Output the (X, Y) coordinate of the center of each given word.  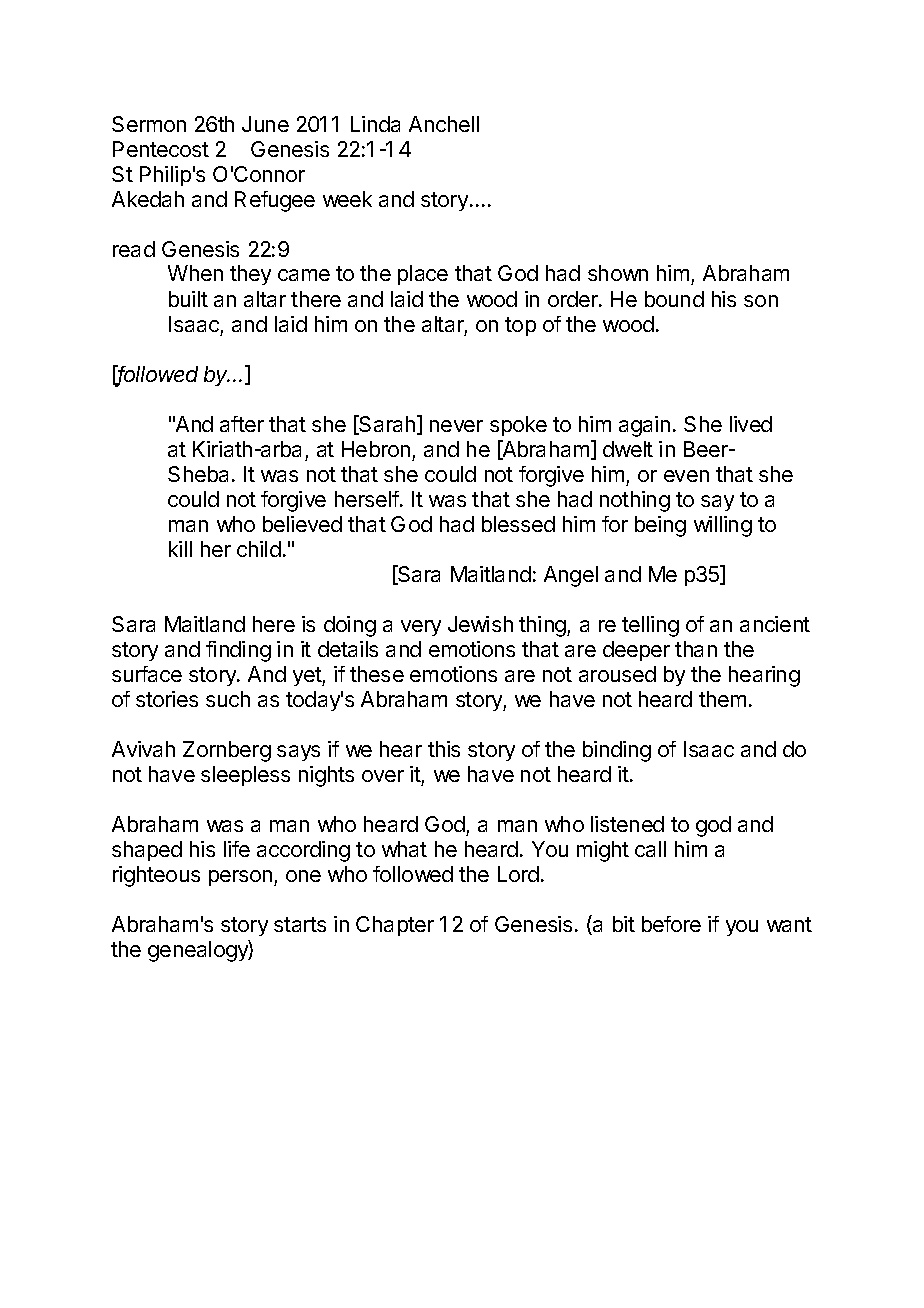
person (240, 878)
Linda (375, 124)
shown (618, 273)
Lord (518, 874)
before (671, 924)
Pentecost (161, 149)
